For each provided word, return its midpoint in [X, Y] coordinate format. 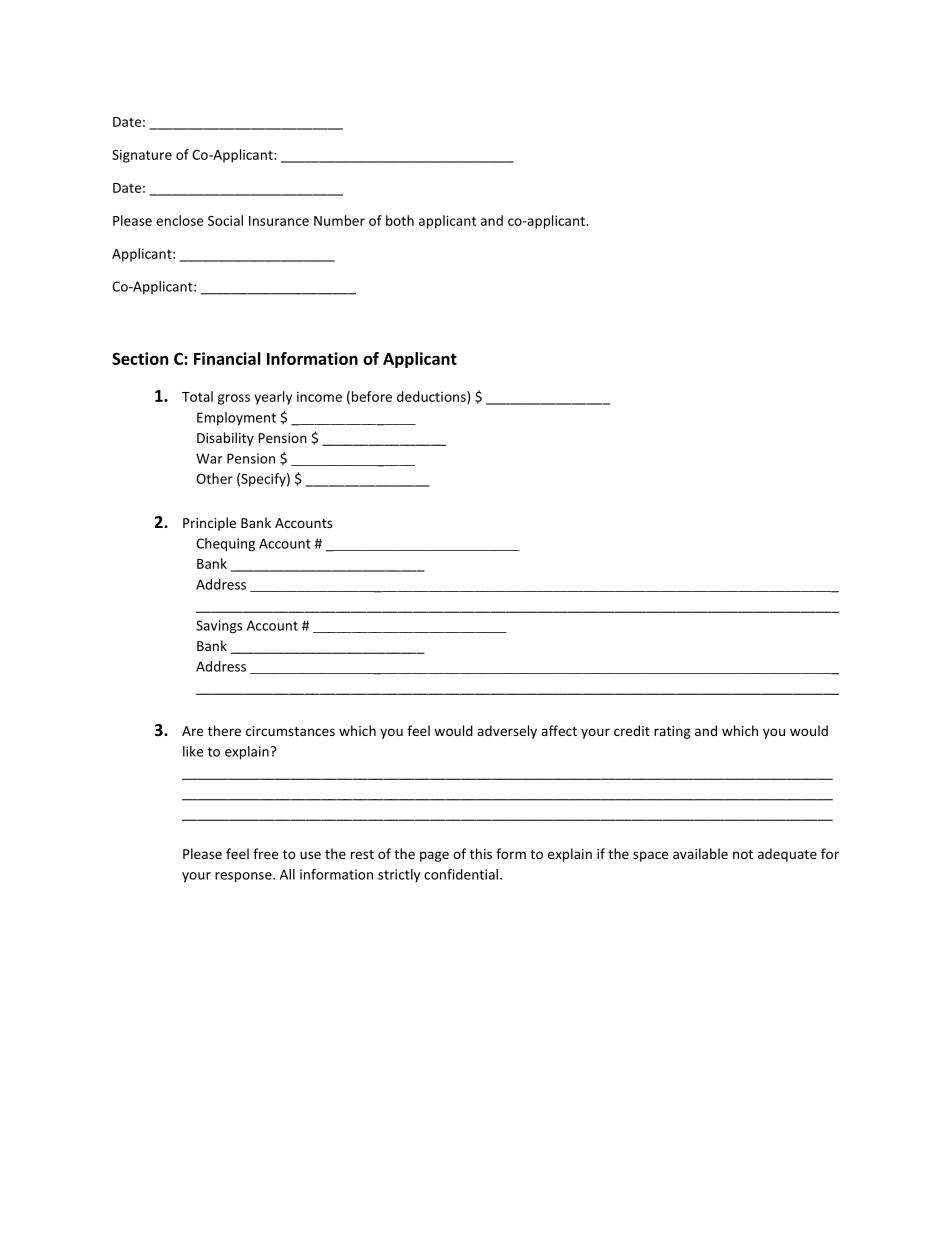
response [244, 877]
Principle [209, 524]
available [700, 853]
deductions [432, 397]
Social [225, 220]
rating [672, 732]
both [400, 220]
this [481, 853]
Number [339, 220]
